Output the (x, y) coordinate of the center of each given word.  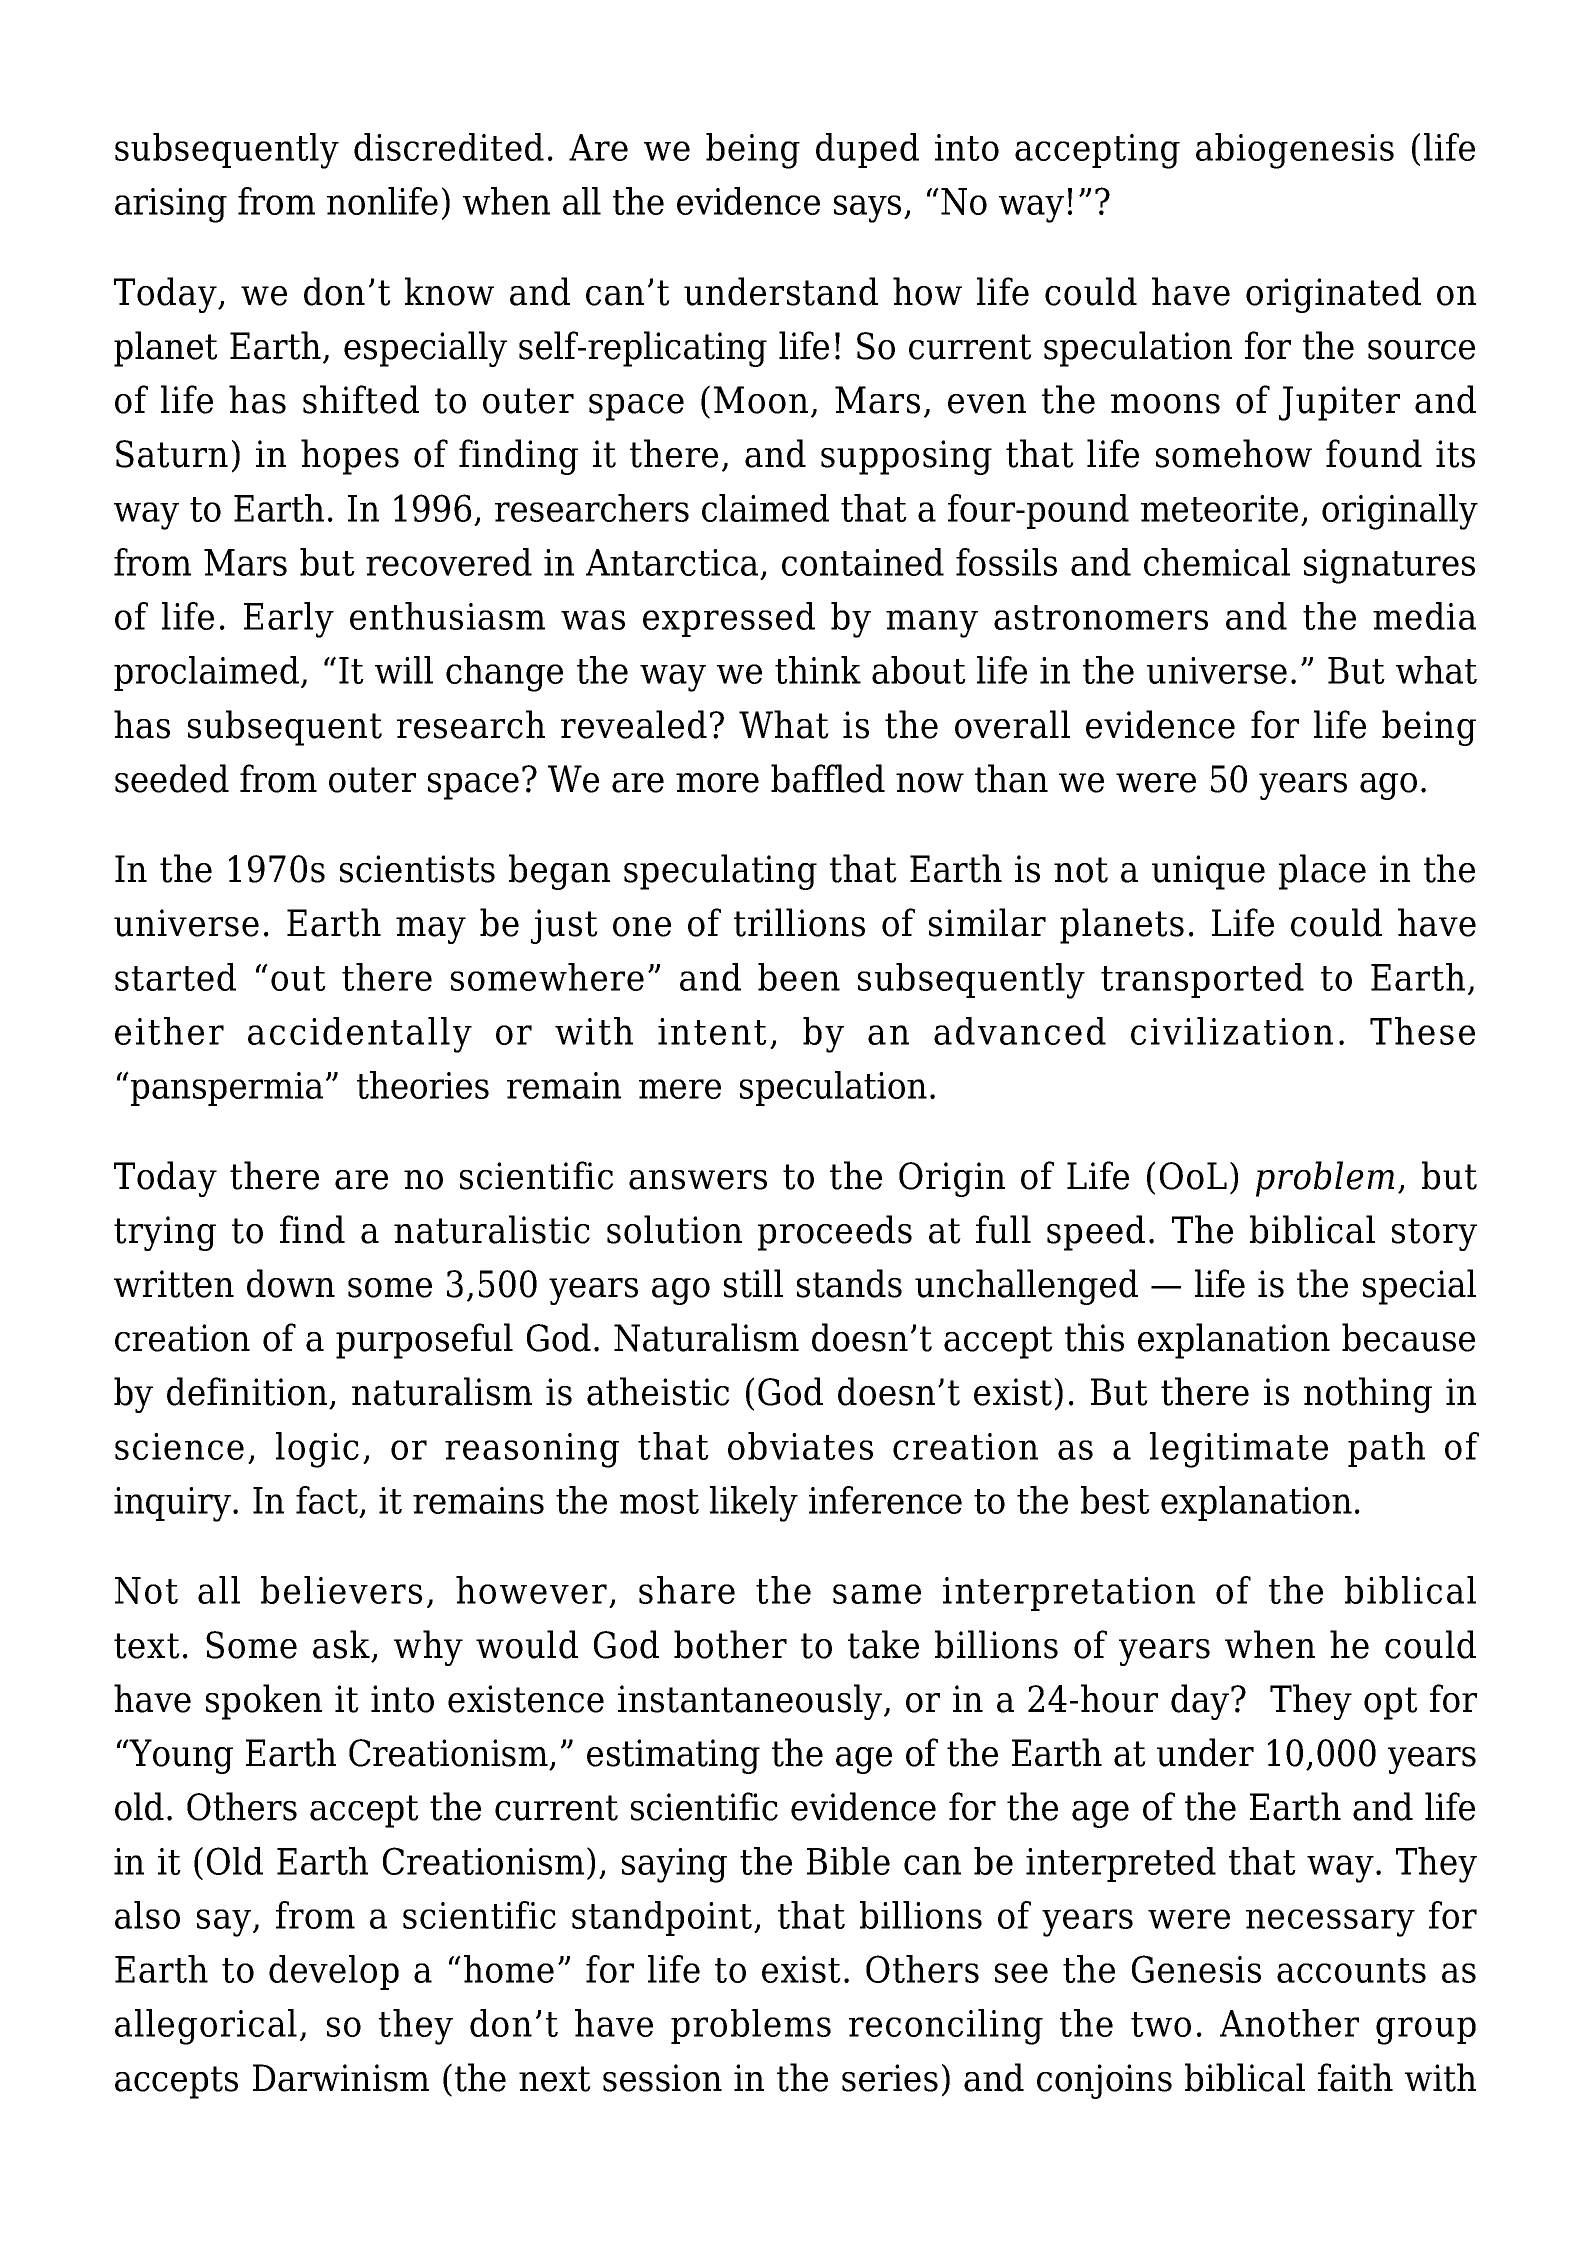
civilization (1232, 1031)
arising (171, 205)
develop (334, 1972)
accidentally (360, 1035)
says (867, 209)
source (1421, 350)
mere (680, 1089)
